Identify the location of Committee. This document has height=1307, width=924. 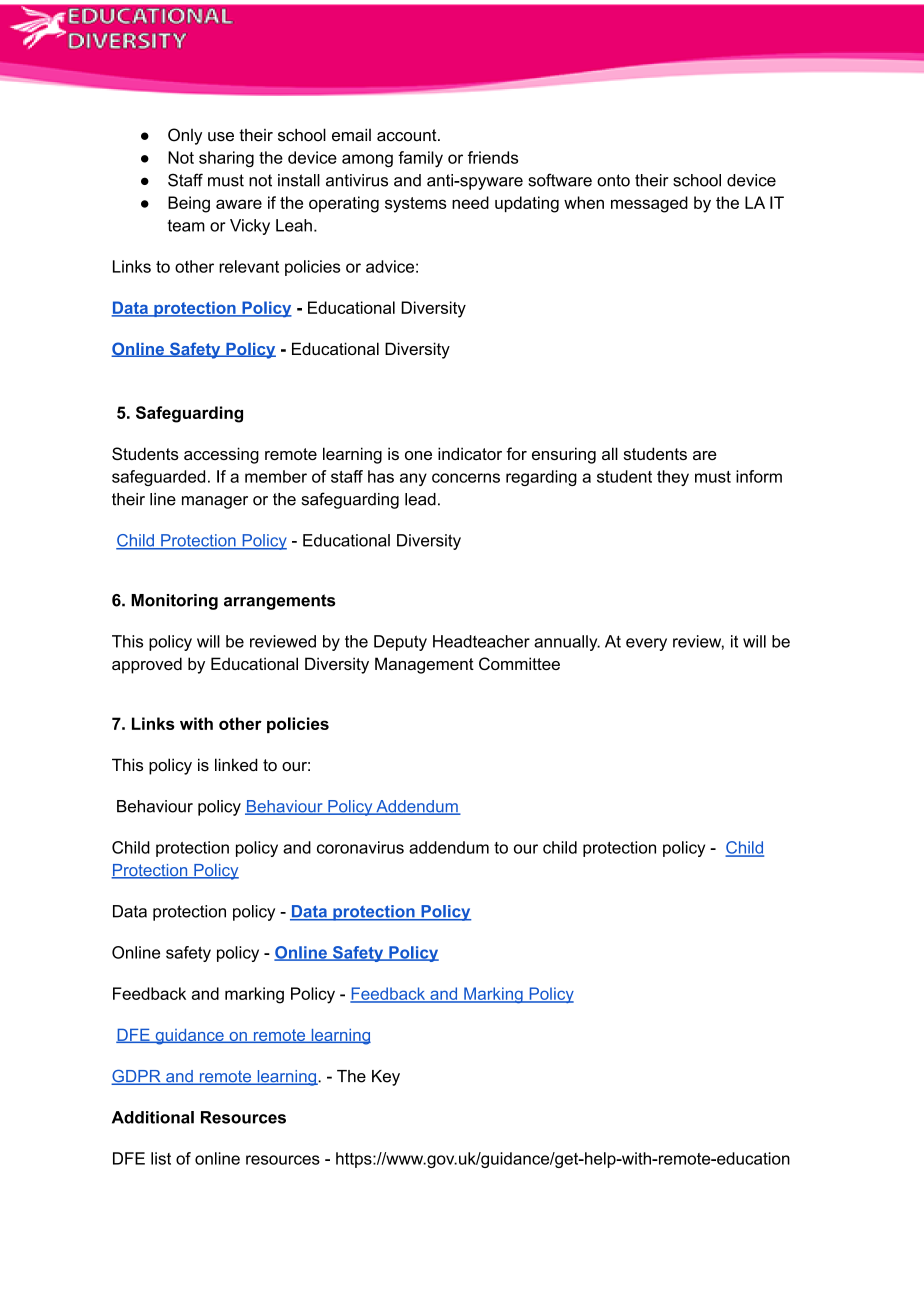
(519, 663).
